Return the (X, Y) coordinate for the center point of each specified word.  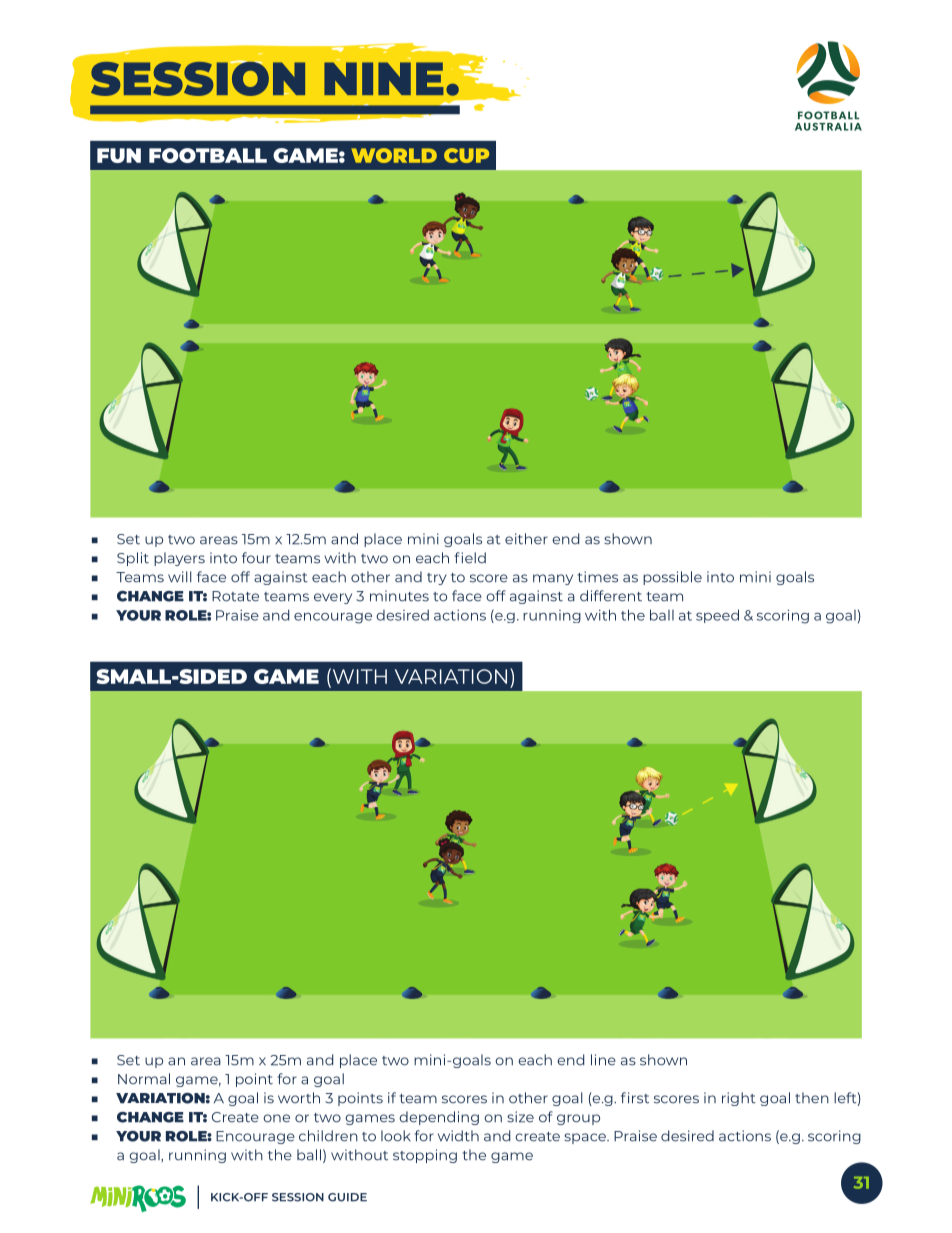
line (603, 1060)
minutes (399, 596)
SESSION (298, 1197)
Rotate (235, 596)
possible (672, 578)
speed (717, 616)
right (739, 1099)
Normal (144, 1079)
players (179, 559)
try (437, 579)
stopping (425, 1156)
